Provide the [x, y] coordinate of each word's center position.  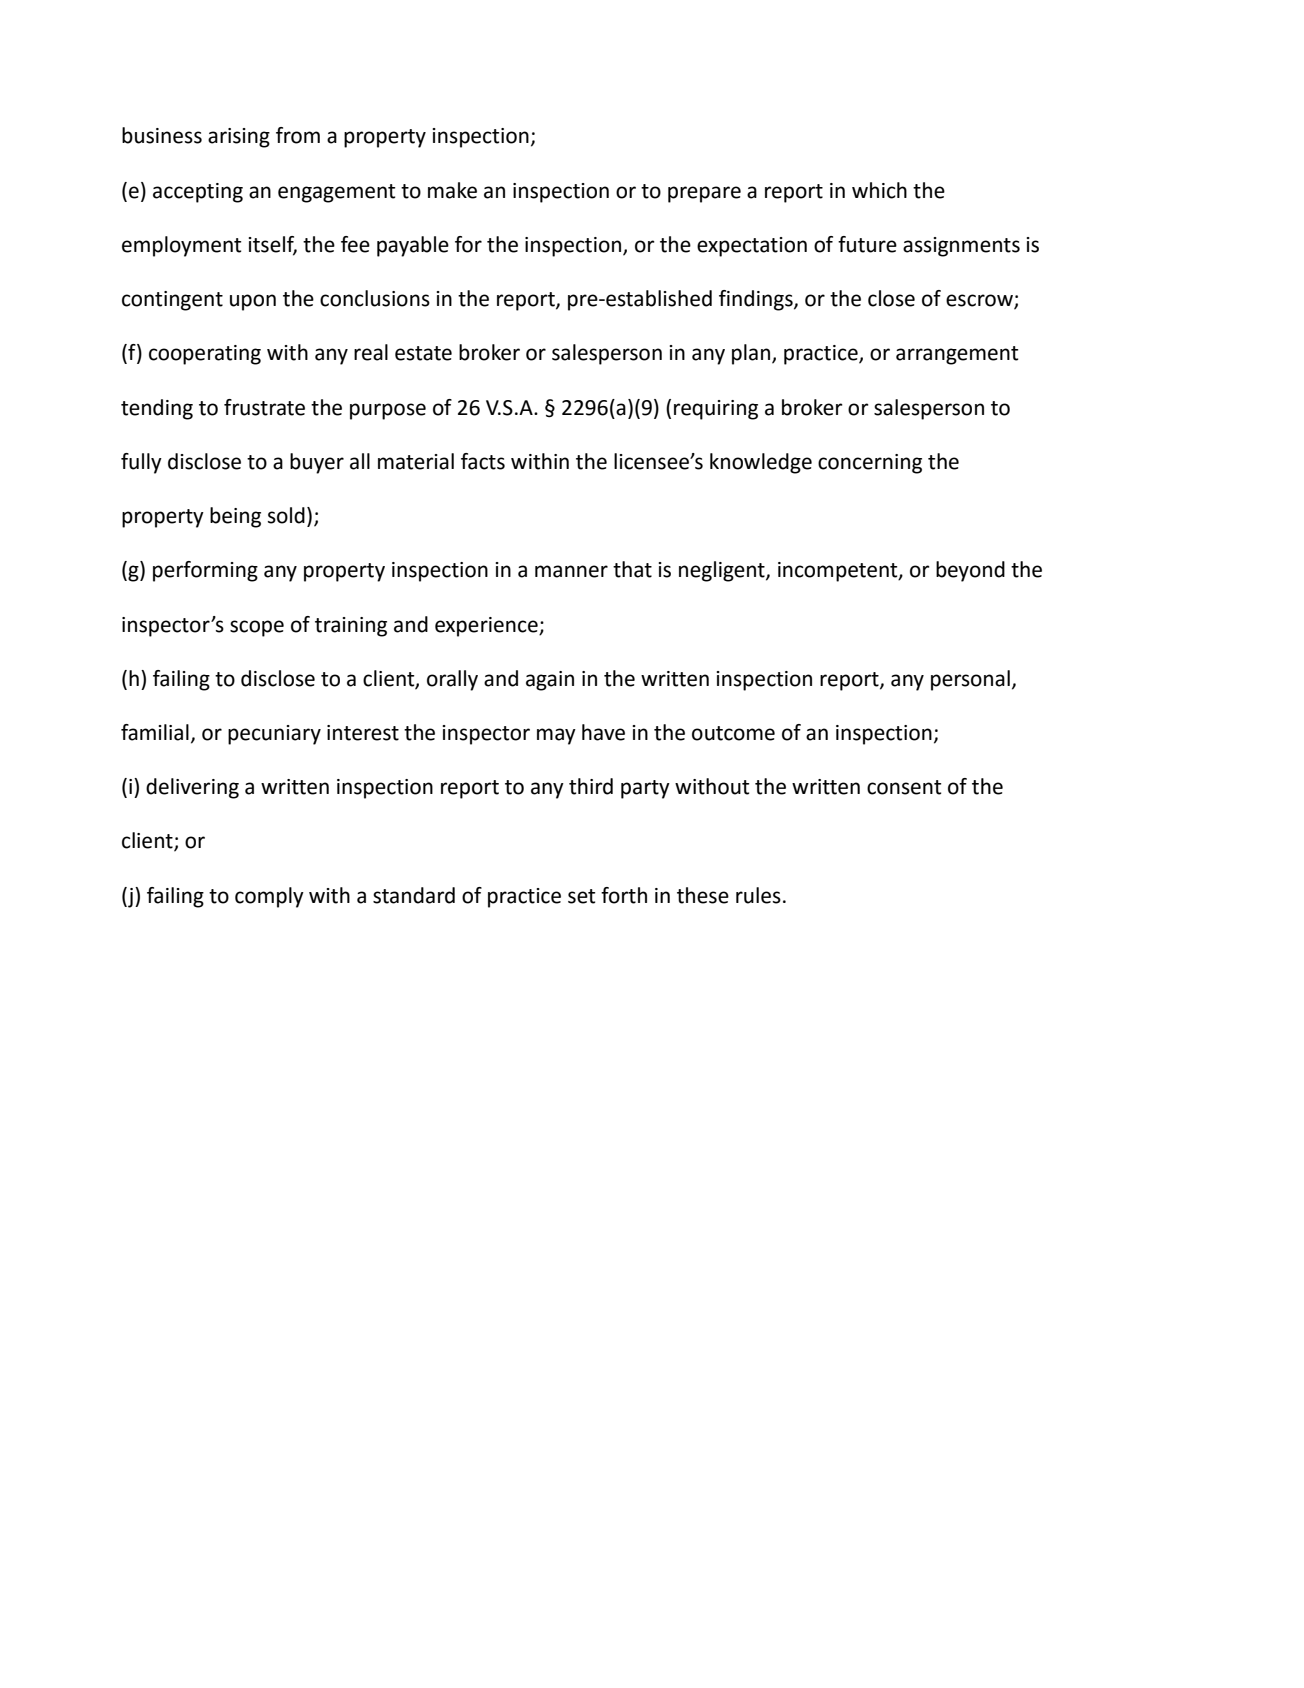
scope [257, 628]
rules [758, 895]
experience [487, 627]
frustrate [264, 407]
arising [239, 138]
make [452, 190]
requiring [716, 410]
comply [269, 897]
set [581, 896]
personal [970, 680]
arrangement [957, 355]
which [879, 190]
